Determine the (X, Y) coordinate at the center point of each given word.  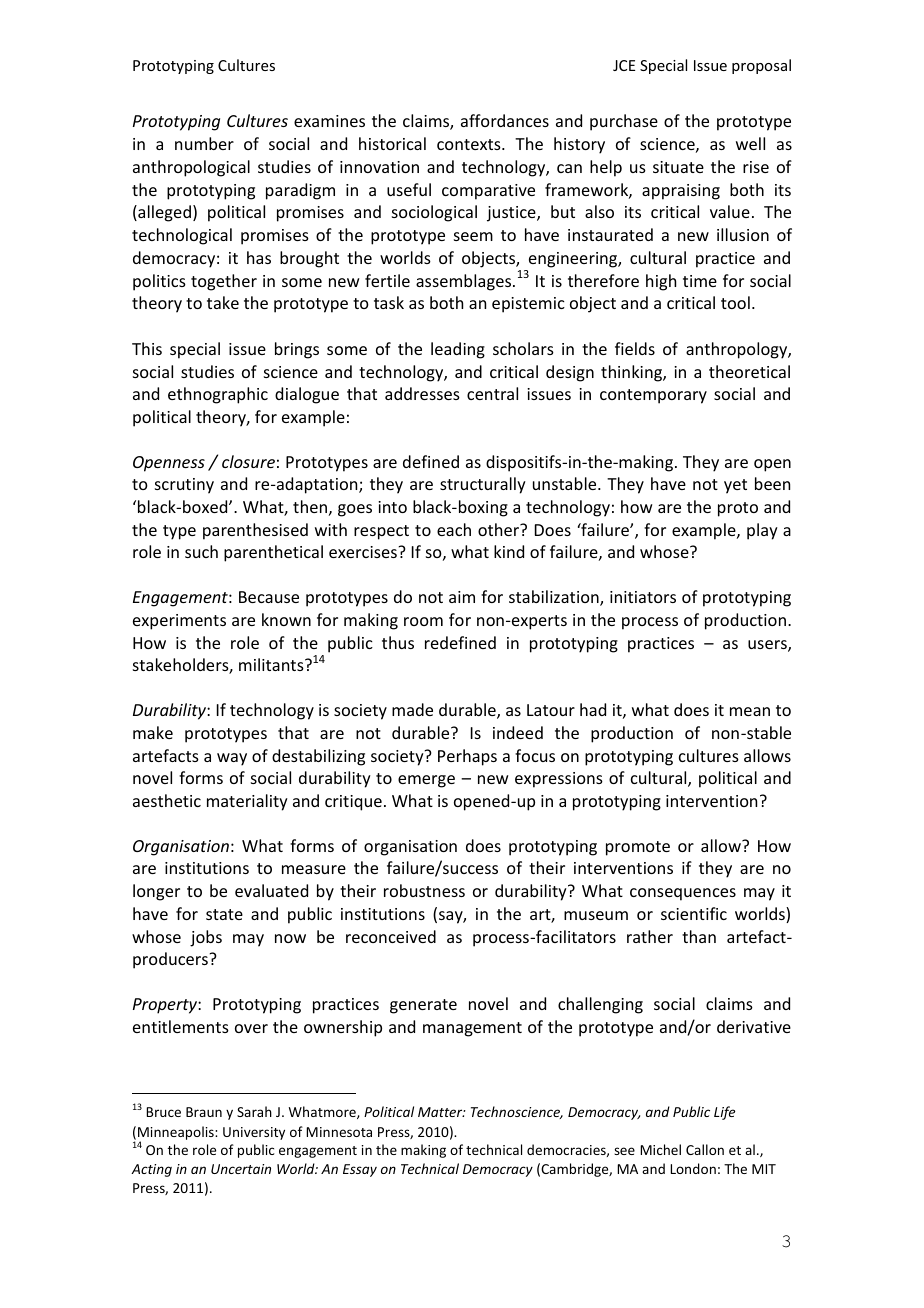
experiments (179, 622)
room (423, 621)
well (750, 143)
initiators (643, 597)
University (254, 1133)
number (204, 143)
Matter (441, 1112)
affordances (505, 120)
